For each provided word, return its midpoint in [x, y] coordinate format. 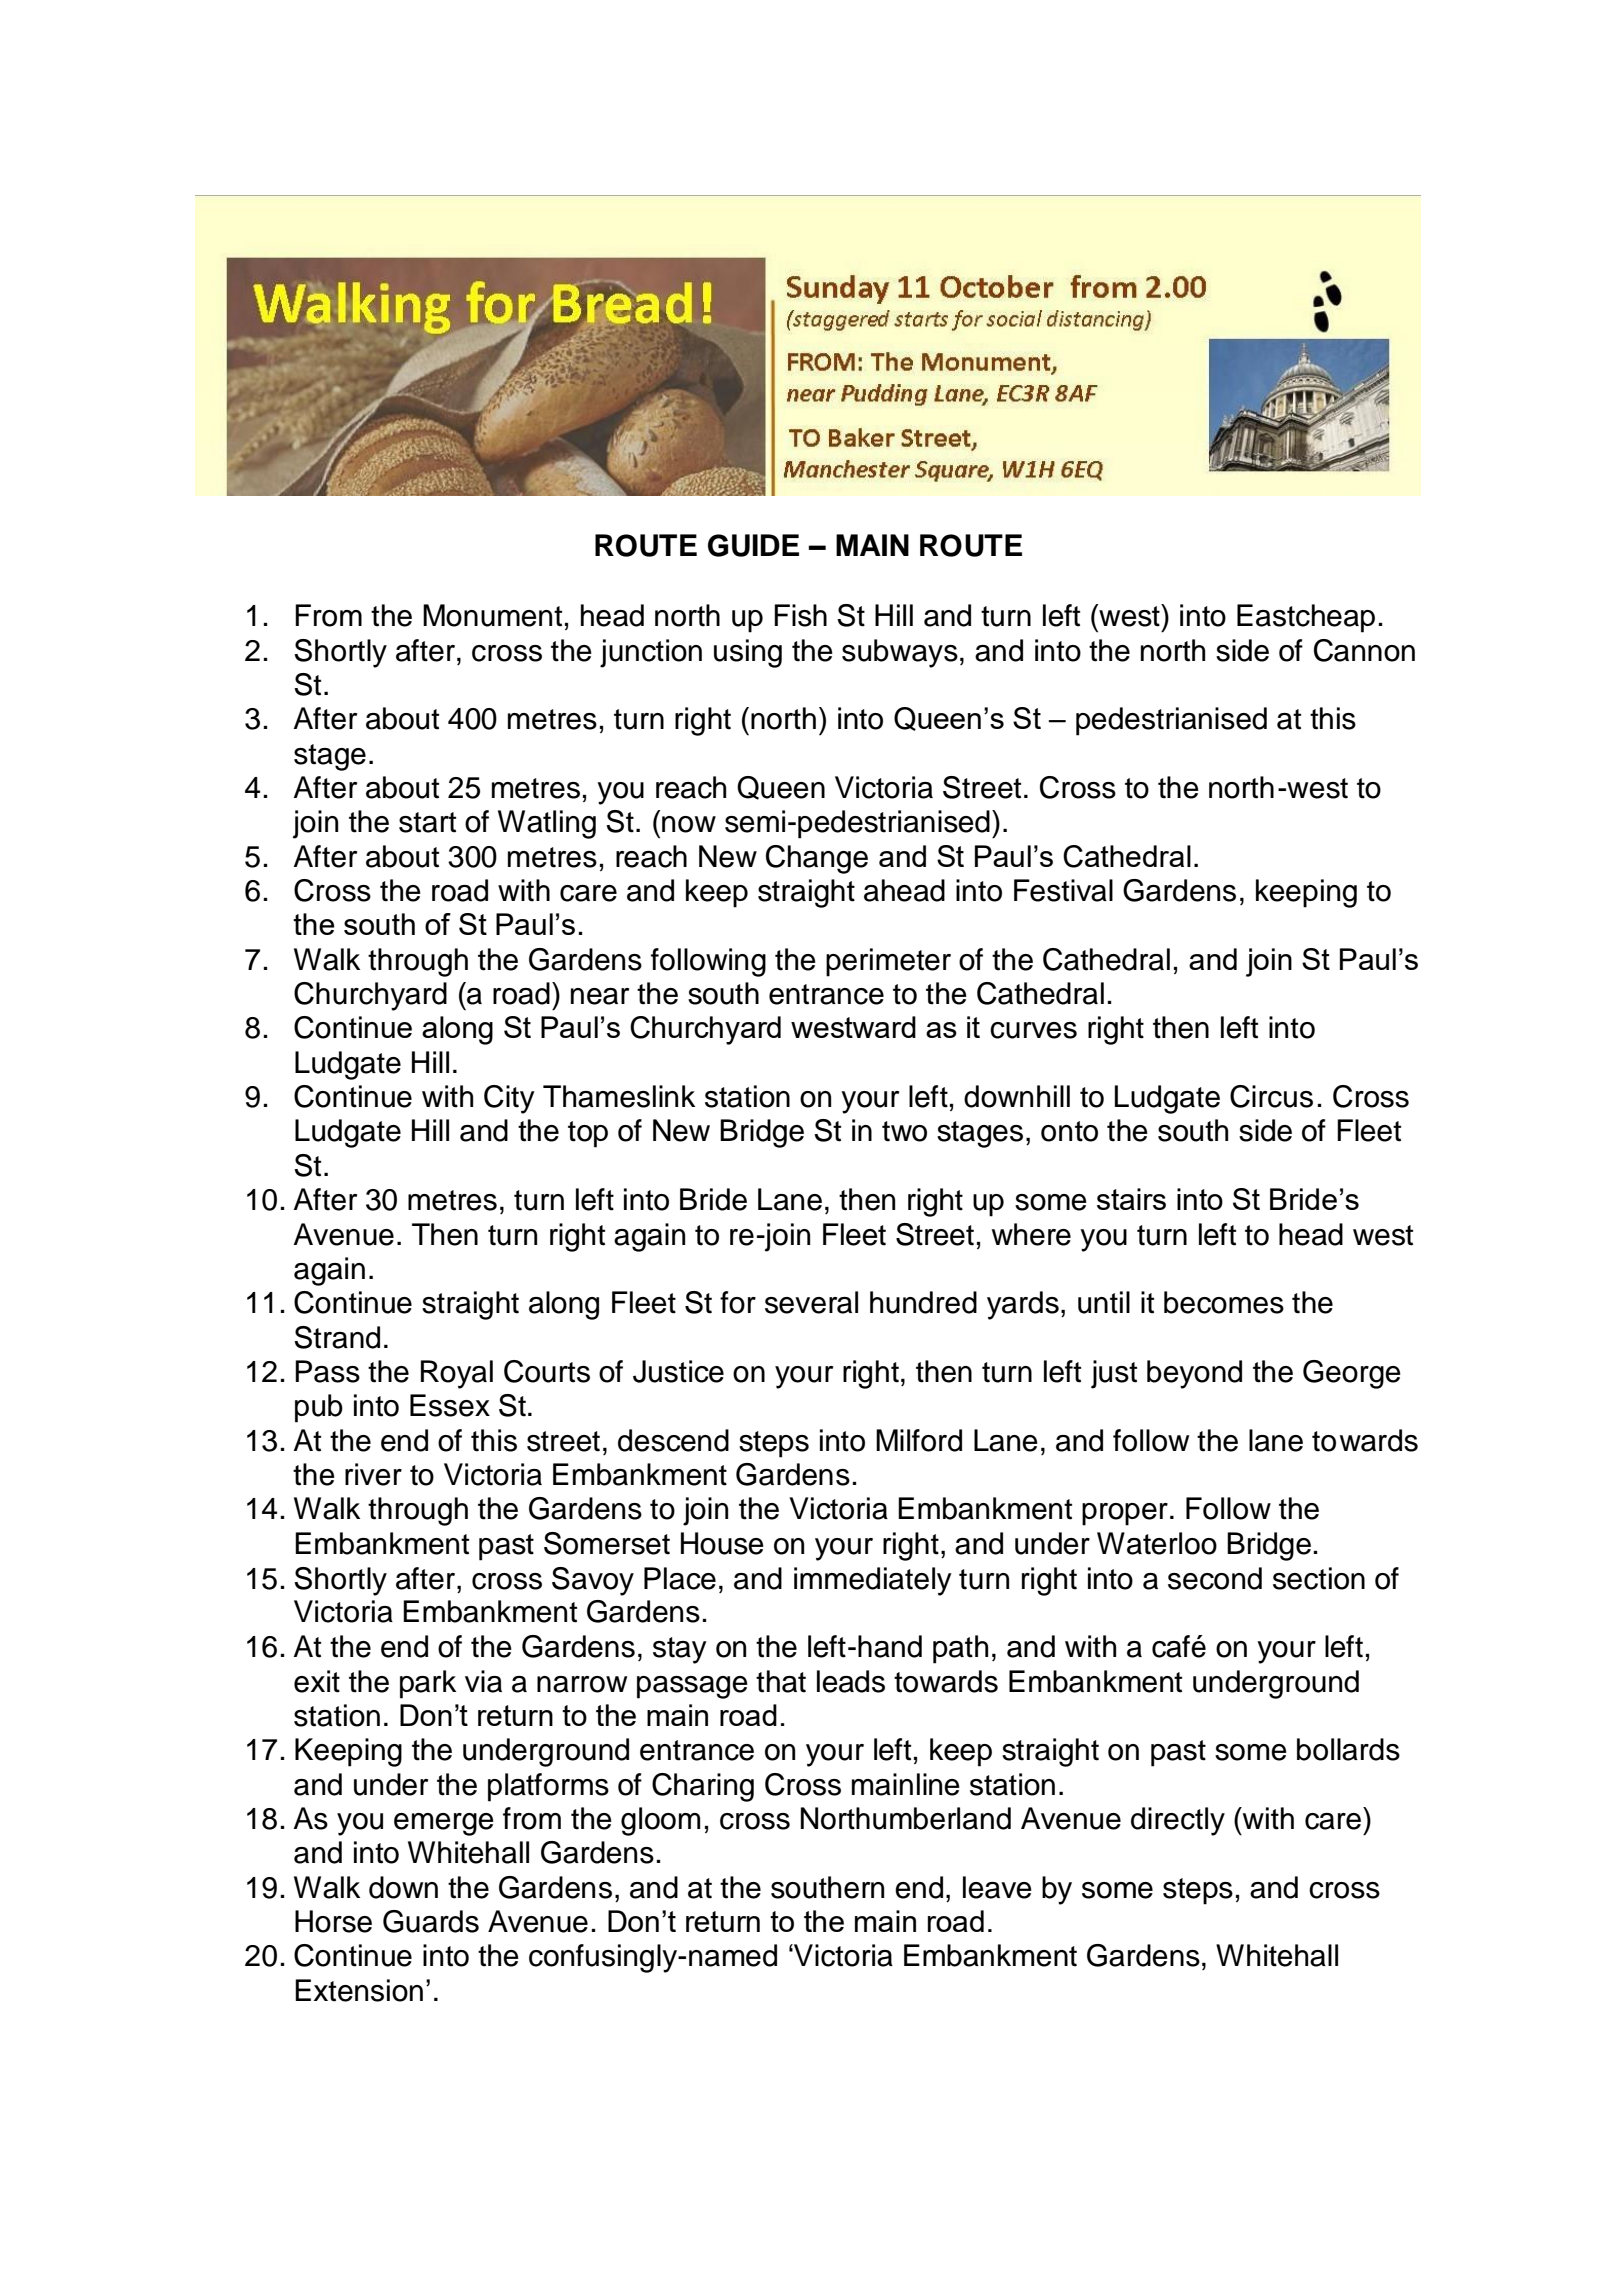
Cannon [1364, 650]
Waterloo [1157, 1543]
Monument [492, 615]
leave [997, 1887]
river [373, 1474]
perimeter [888, 962]
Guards [431, 1921]
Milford [919, 1440]
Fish [800, 615]
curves [1033, 1030]
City [509, 1099]
